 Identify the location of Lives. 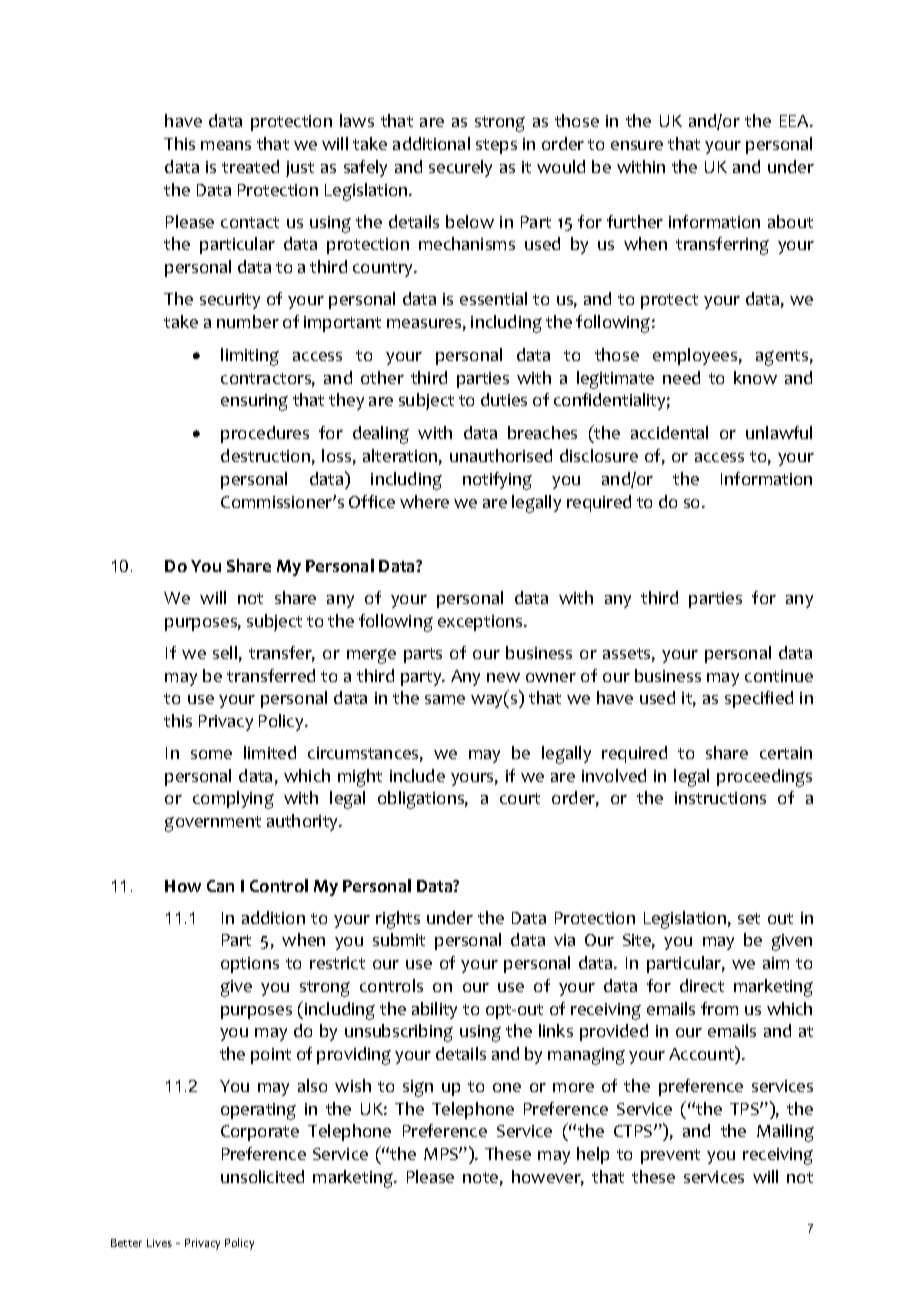
(159, 1243).
